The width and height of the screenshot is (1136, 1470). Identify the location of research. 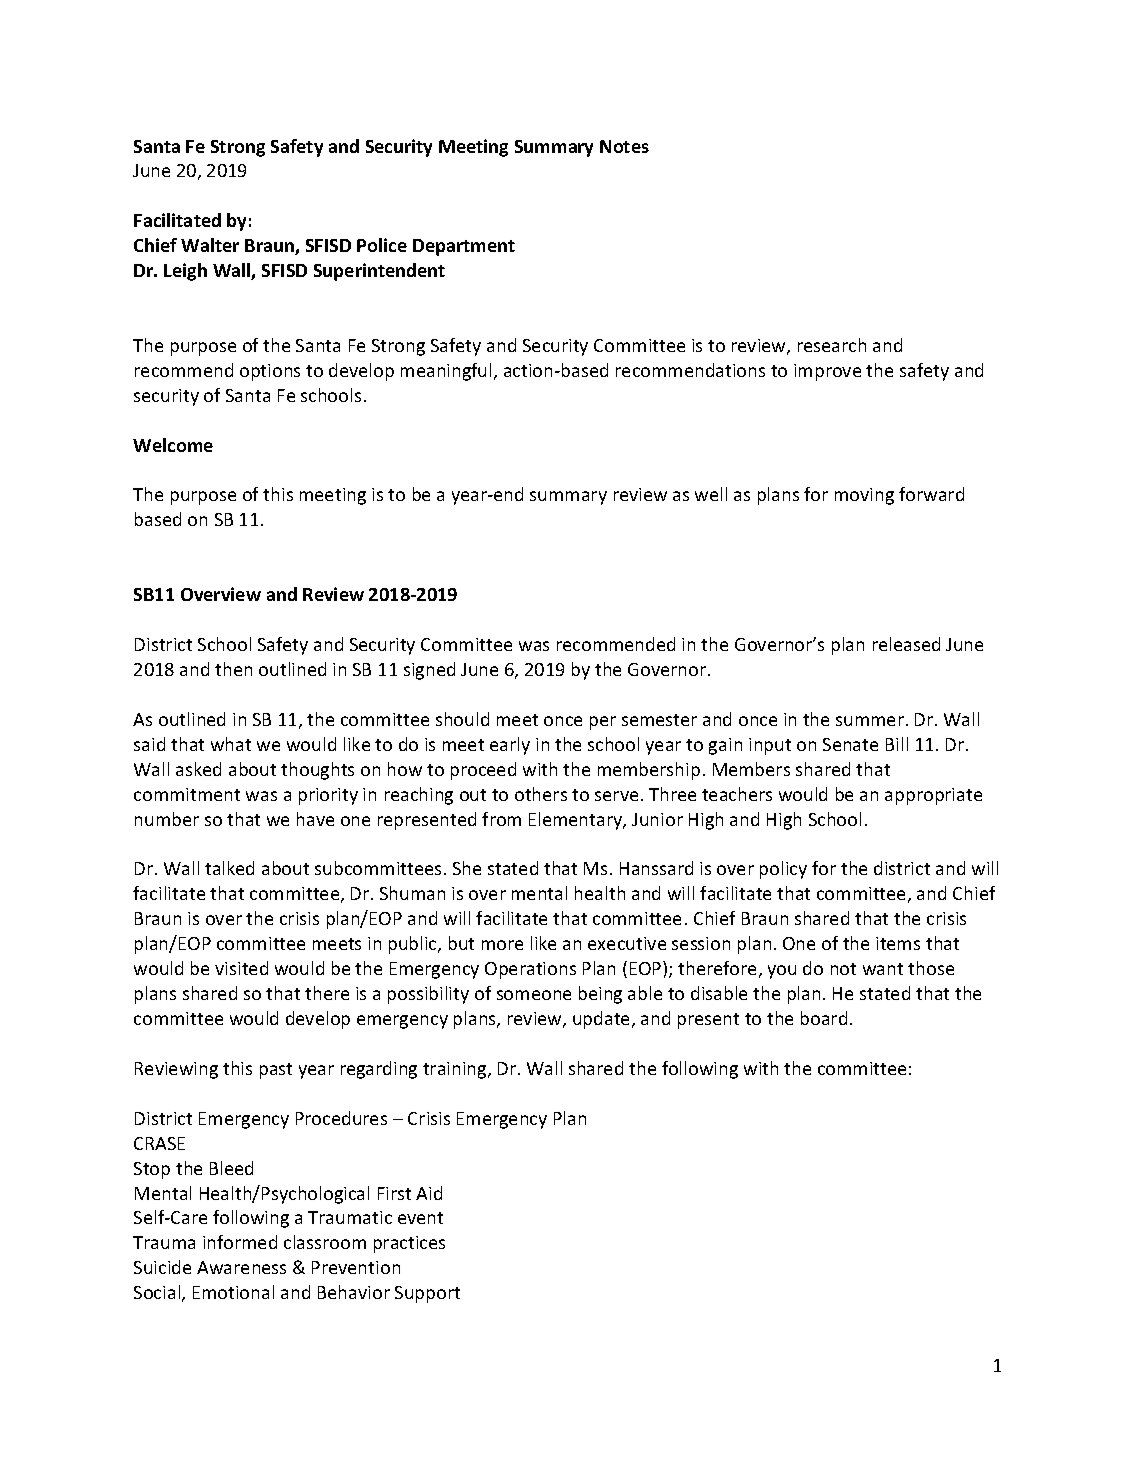
(832, 345).
